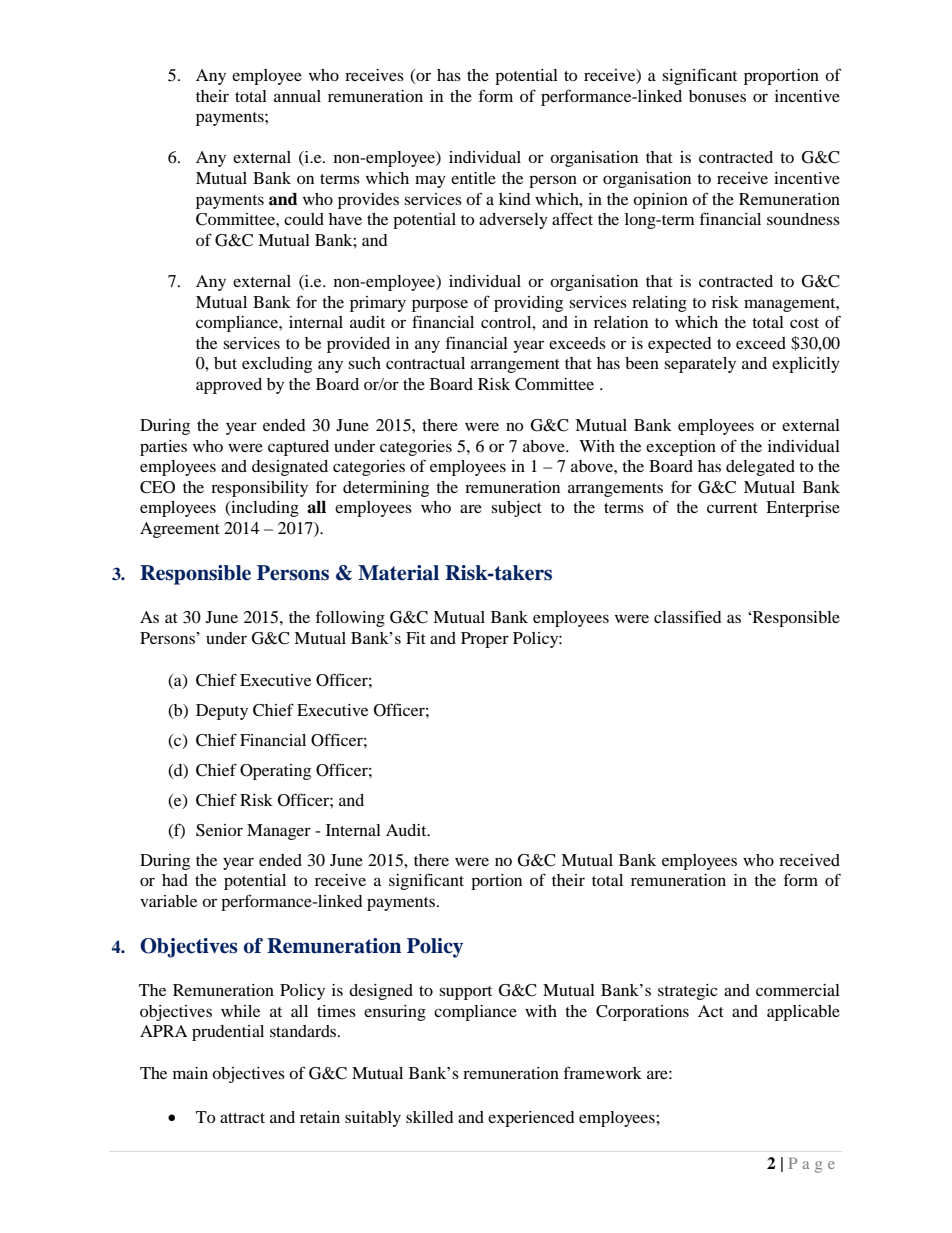  Describe the element at coordinates (297, 96) in the screenshot. I see `annual` at that location.
